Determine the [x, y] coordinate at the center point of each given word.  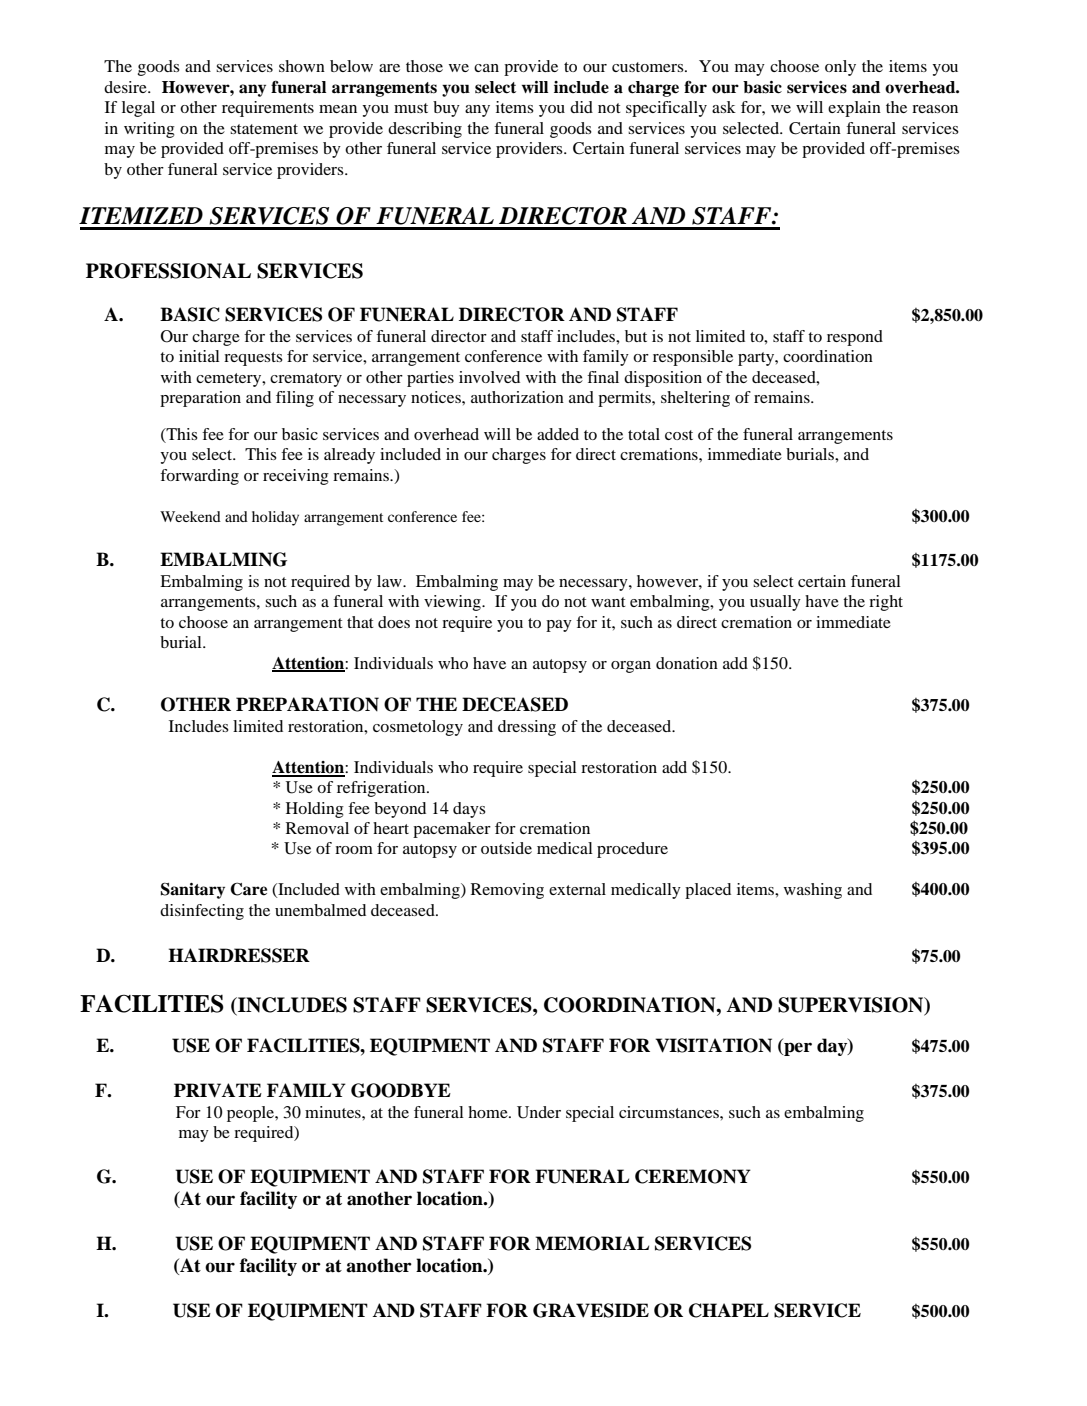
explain [854, 109]
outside [506, 848]
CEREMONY [693, 1176]
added [558, 434]
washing [813, 891]
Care [248, 889]
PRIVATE [218, 1090]
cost [679, 435]
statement [264, 129]
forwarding [199, 477]
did [581, 107]
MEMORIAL [592, 1243]
